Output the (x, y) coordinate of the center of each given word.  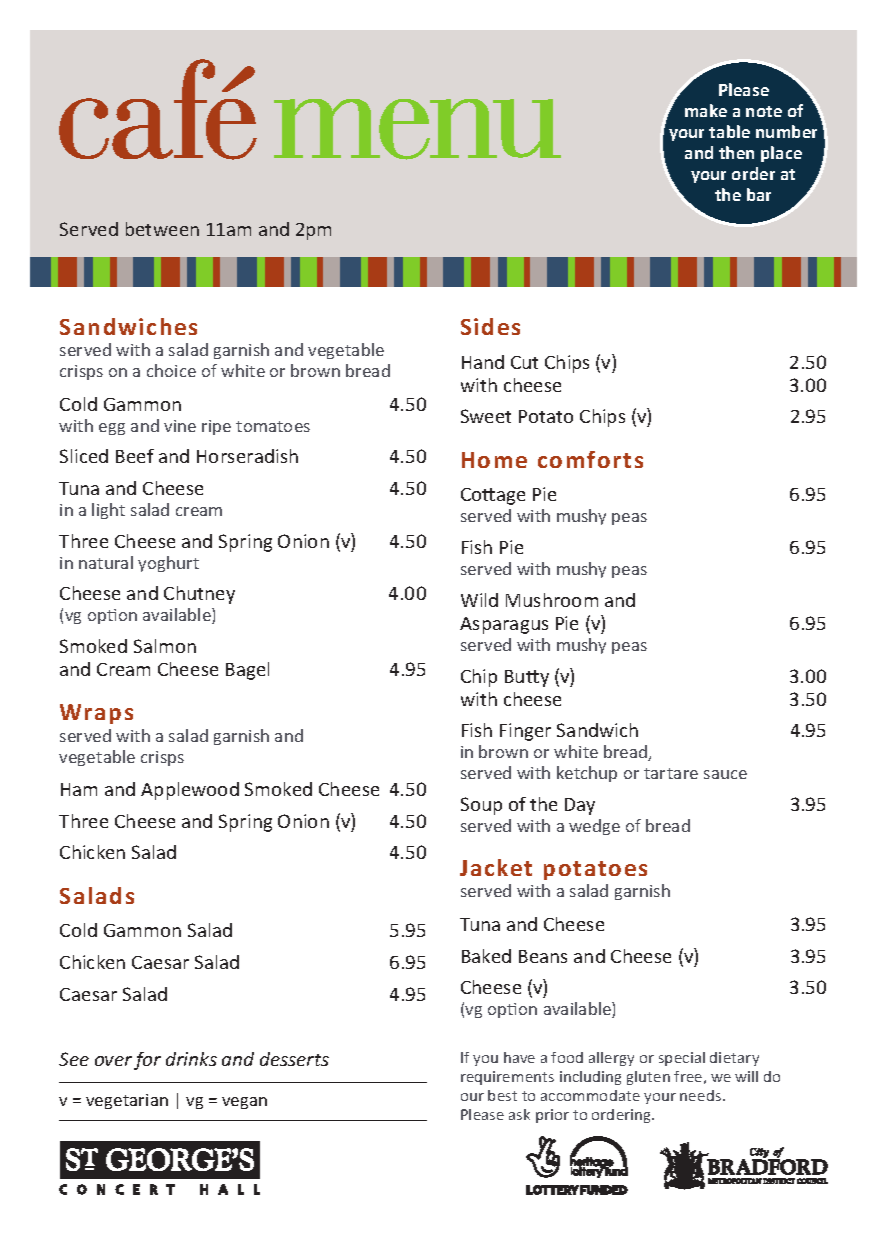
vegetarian (127, 1101)
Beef (135, 456)
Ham (79, 789)
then (736, 152)
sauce (725, 774)
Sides (490, 326)
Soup (481, 806)
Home (494, 460)
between (162, 229)
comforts (590, 459)
